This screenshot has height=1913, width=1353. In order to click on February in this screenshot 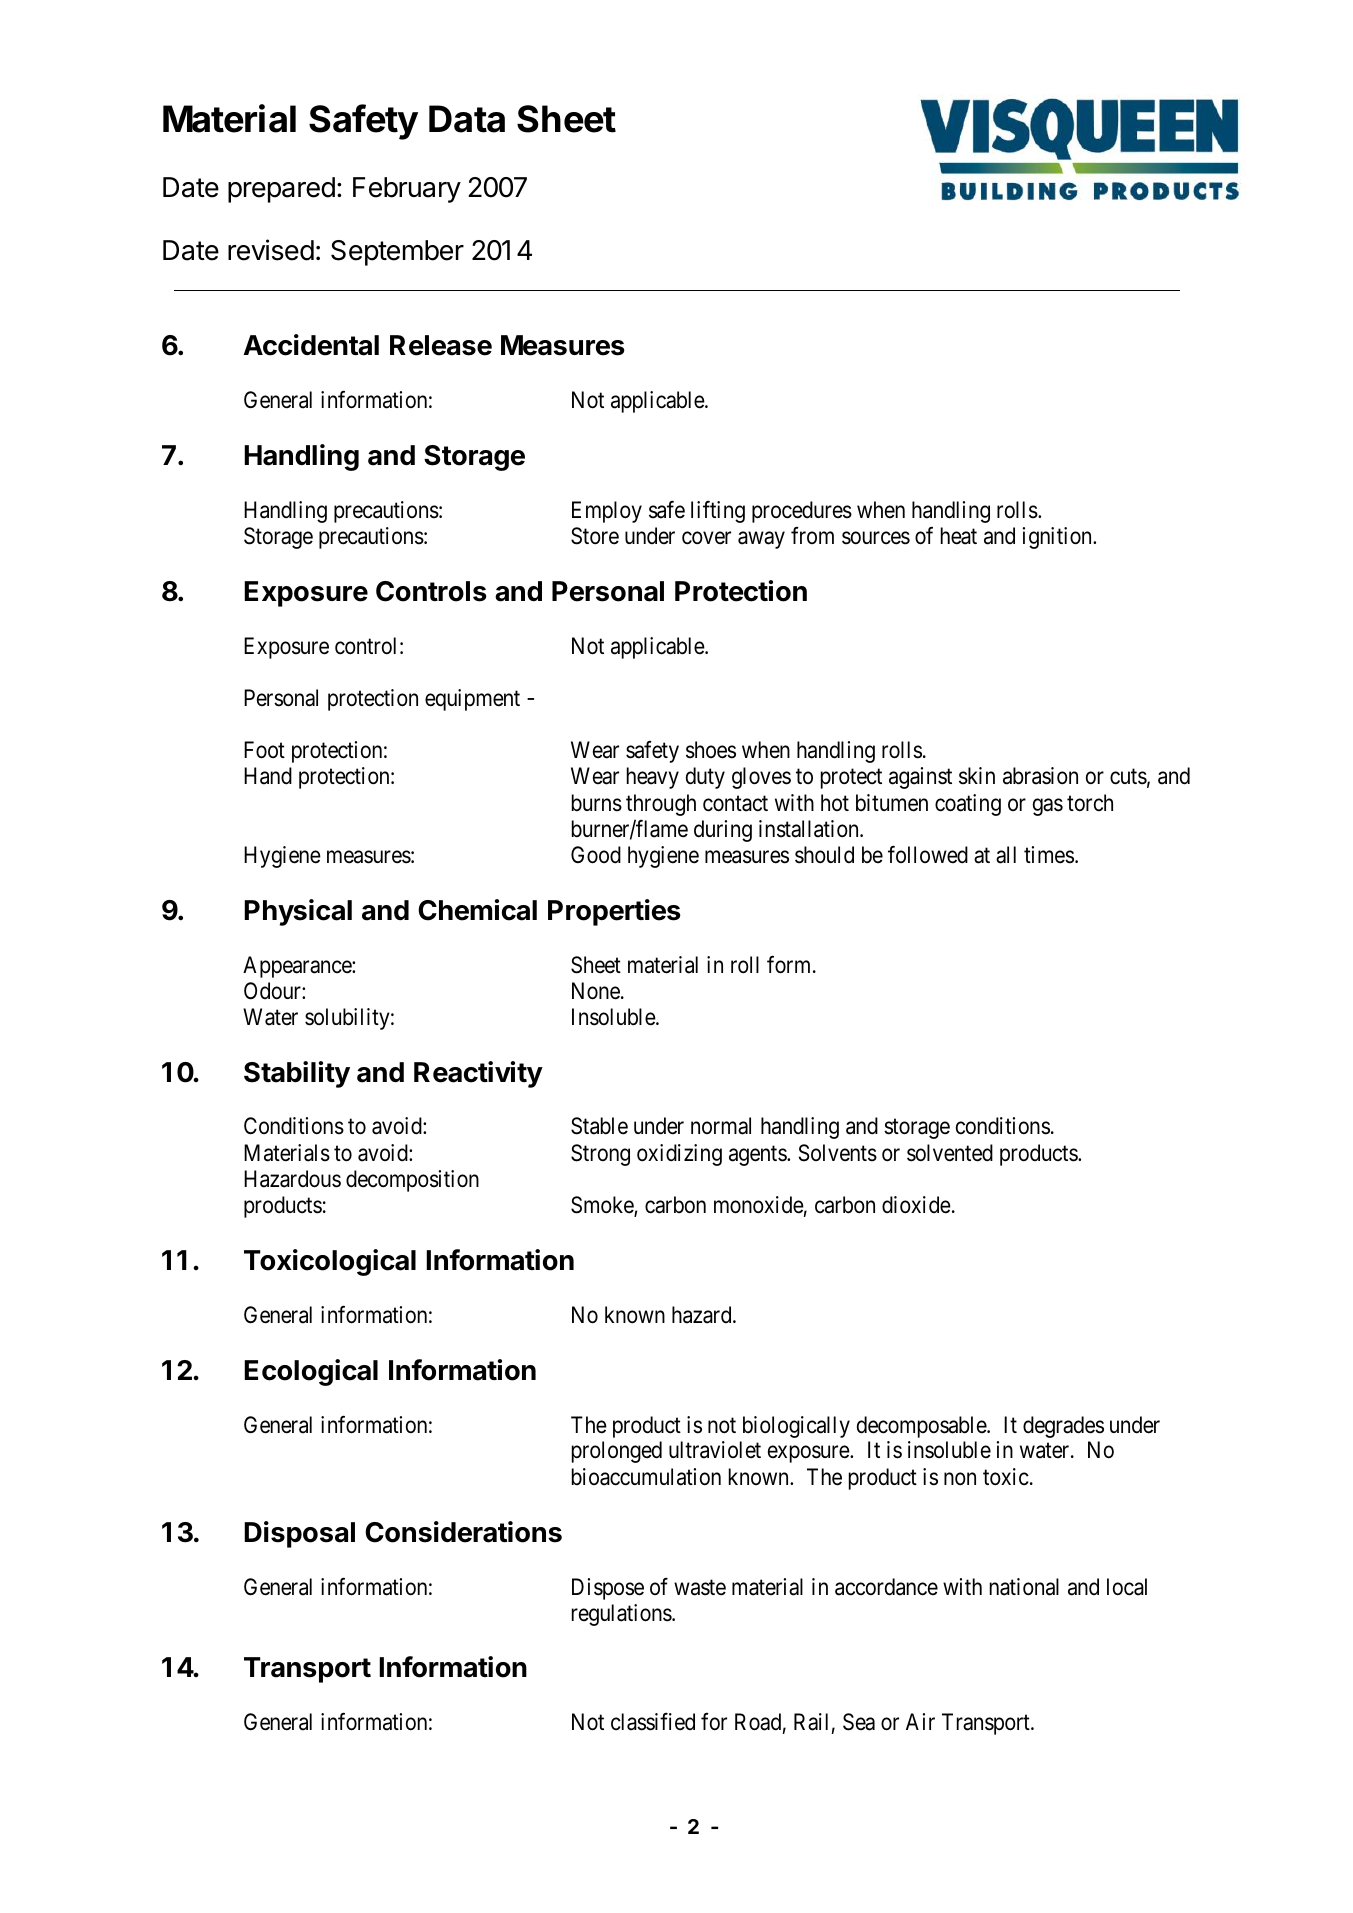, I will do `click(407, 190)`.
